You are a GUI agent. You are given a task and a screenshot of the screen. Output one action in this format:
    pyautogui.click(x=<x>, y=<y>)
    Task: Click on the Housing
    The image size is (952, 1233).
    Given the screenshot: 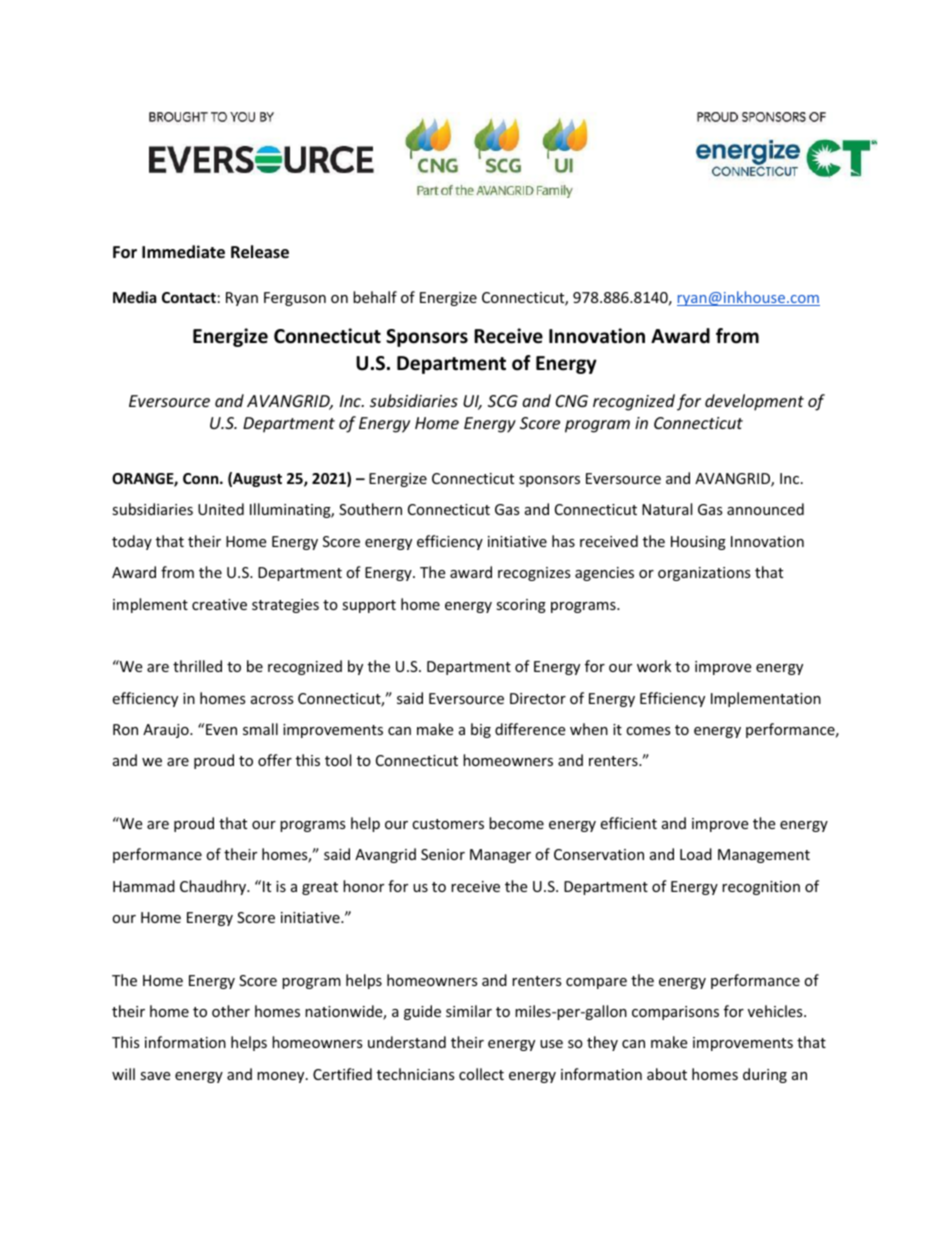 What is the action you would take?
    pyautogui.click(x=698, y=543)
